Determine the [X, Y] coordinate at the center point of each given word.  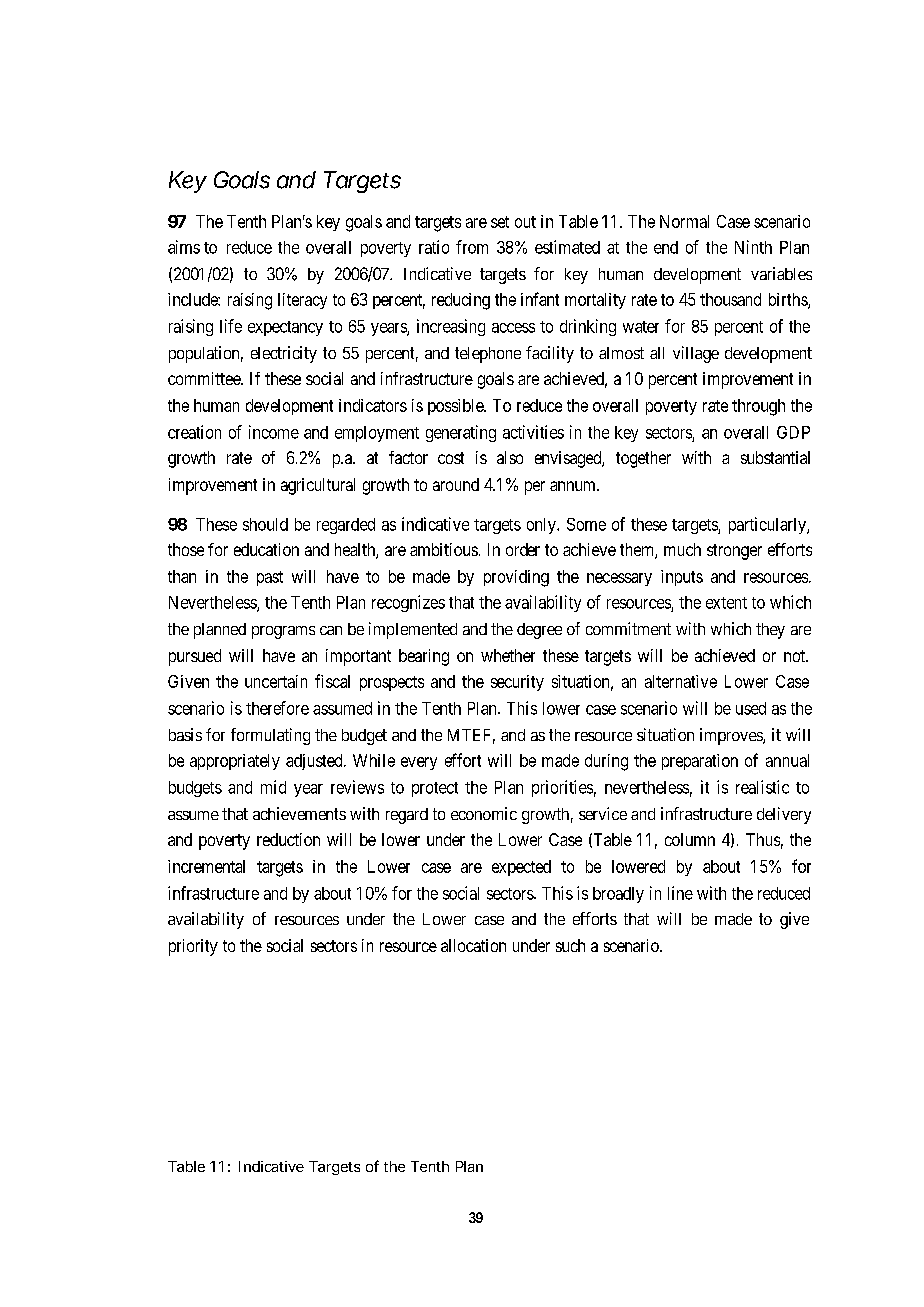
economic [484, 813]
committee [205, 378]
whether [508, 655]
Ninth [753, 247]
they [770, 631]
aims [184, 247]
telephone [488, 355]
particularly [768, 525]
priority [193, 947]
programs [283, 632]
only [542, 526]
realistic [762, 787]
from [472, 247]
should [265, 524]
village [696, 354]
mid [273, 787]
